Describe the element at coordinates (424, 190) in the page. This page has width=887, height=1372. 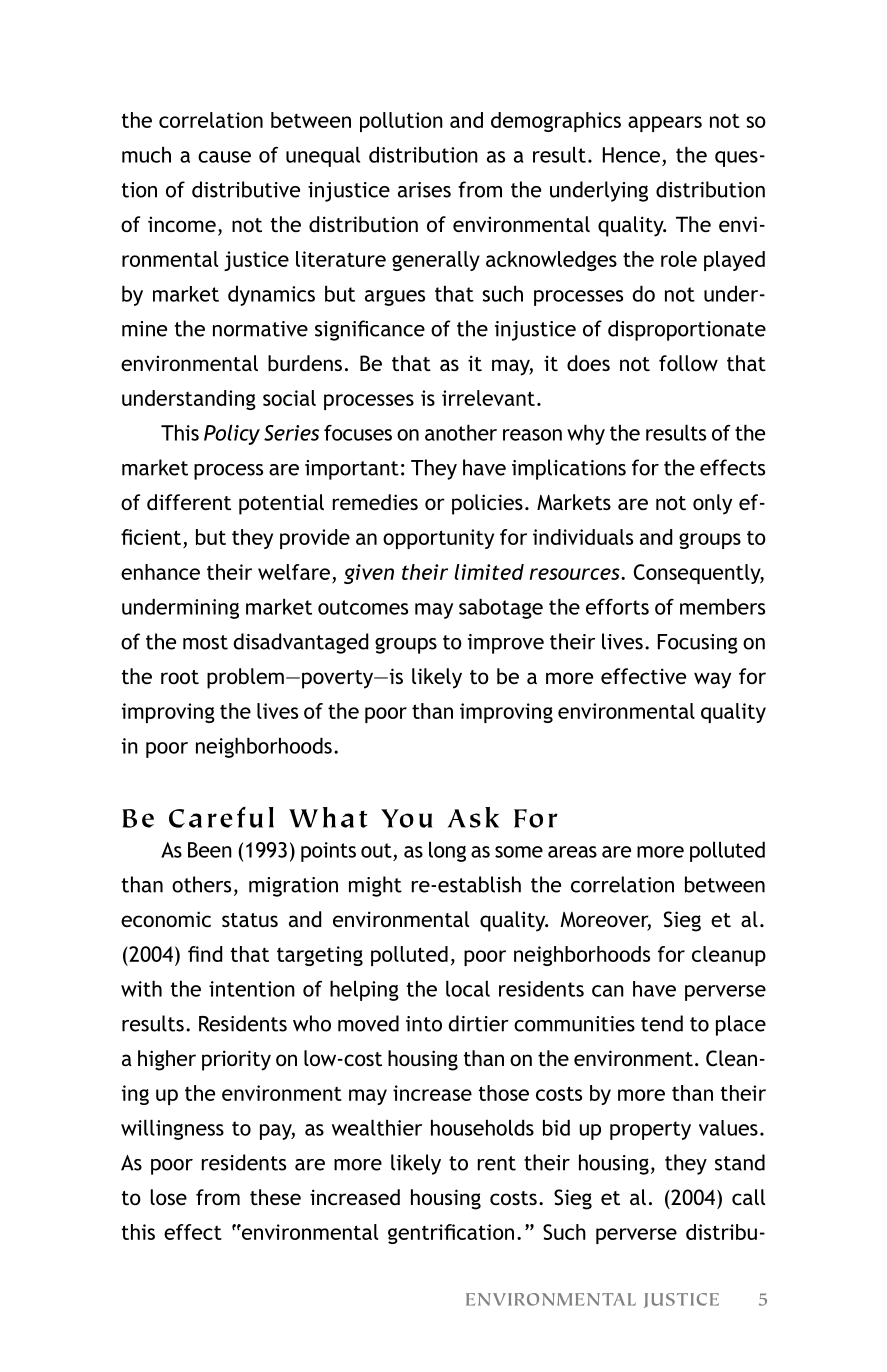
I see `arises` at that location.
